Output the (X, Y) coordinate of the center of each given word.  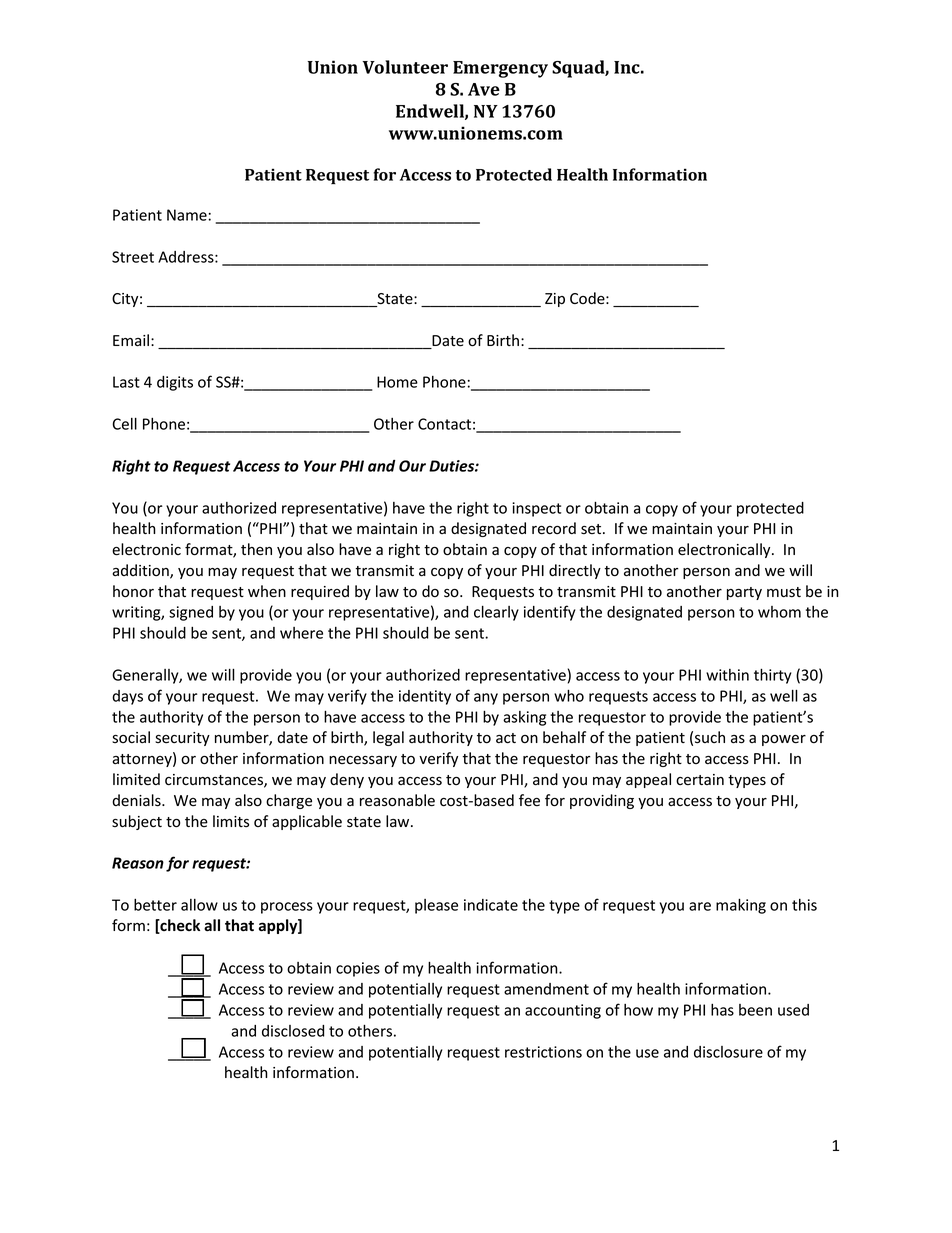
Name (187, 215)
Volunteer (405, 67)
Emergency (500, 69)
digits (175, 383)
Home (397, 382)
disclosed (293, 1031)
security (182, 739)
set (592, 529)
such (710, 737)
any (486, 699)
